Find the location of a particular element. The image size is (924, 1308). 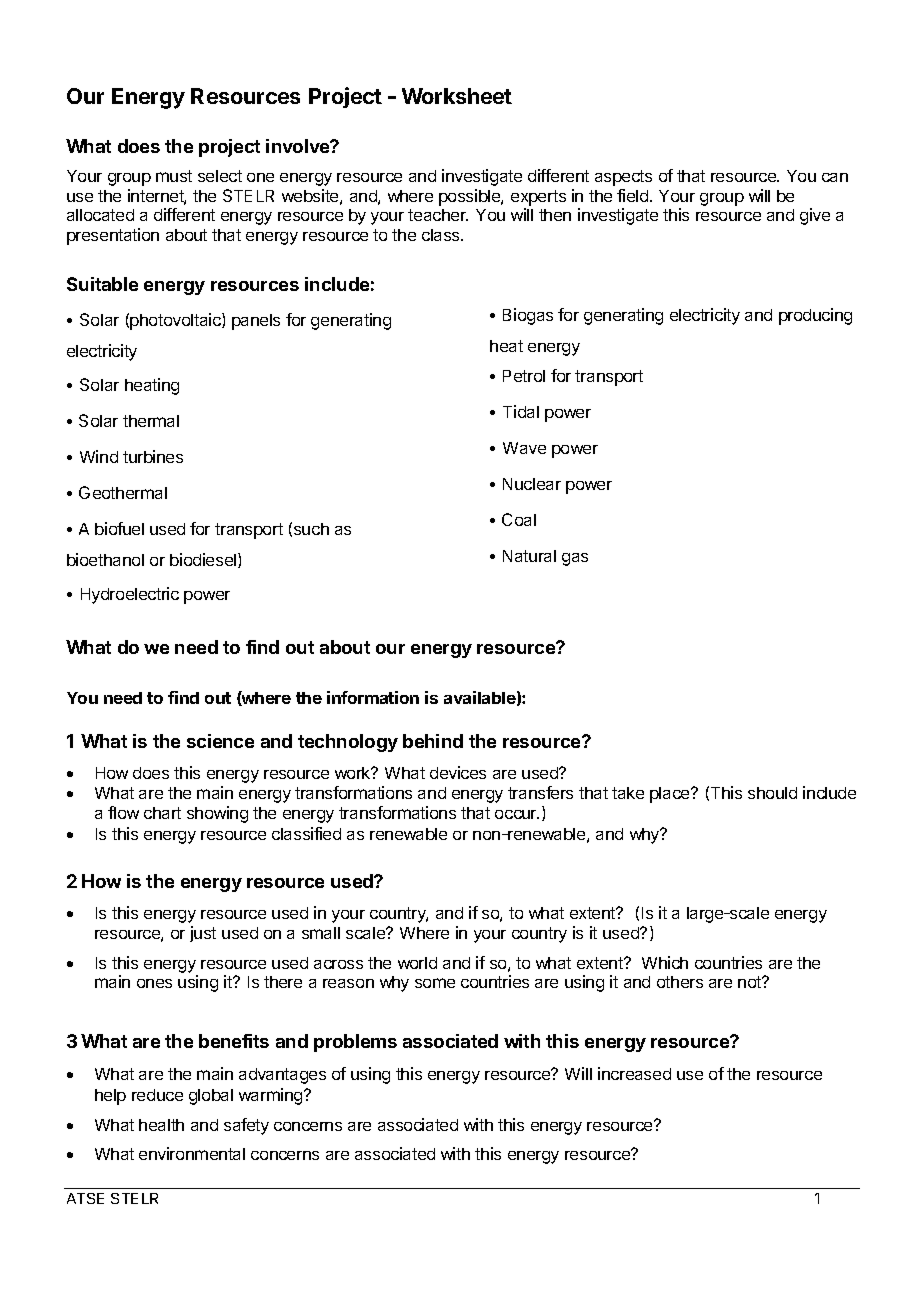

Coal is located at coordinates (519, 519).
